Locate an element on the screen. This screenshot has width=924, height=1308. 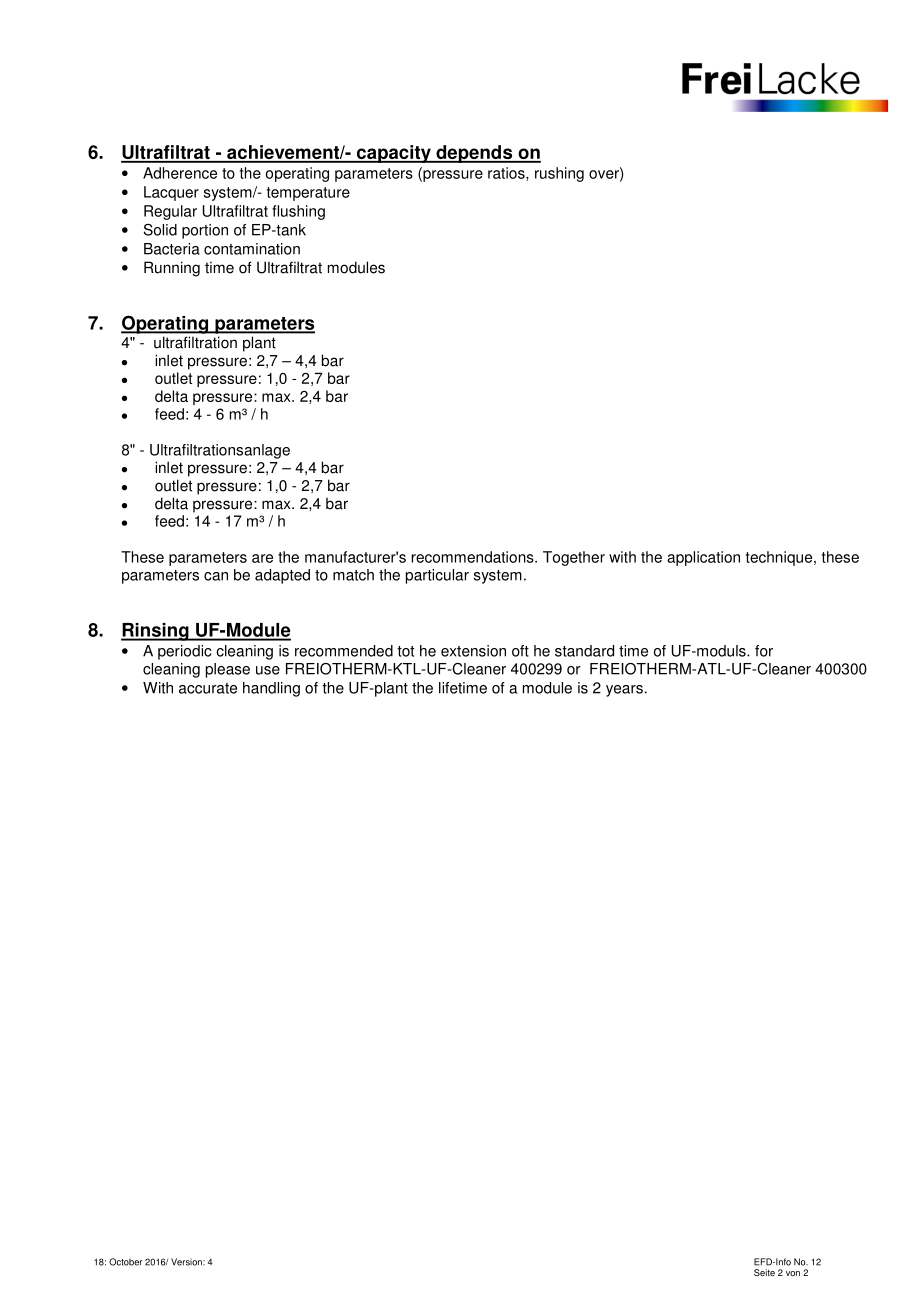
rushing is located at coordinates (559, 174).
